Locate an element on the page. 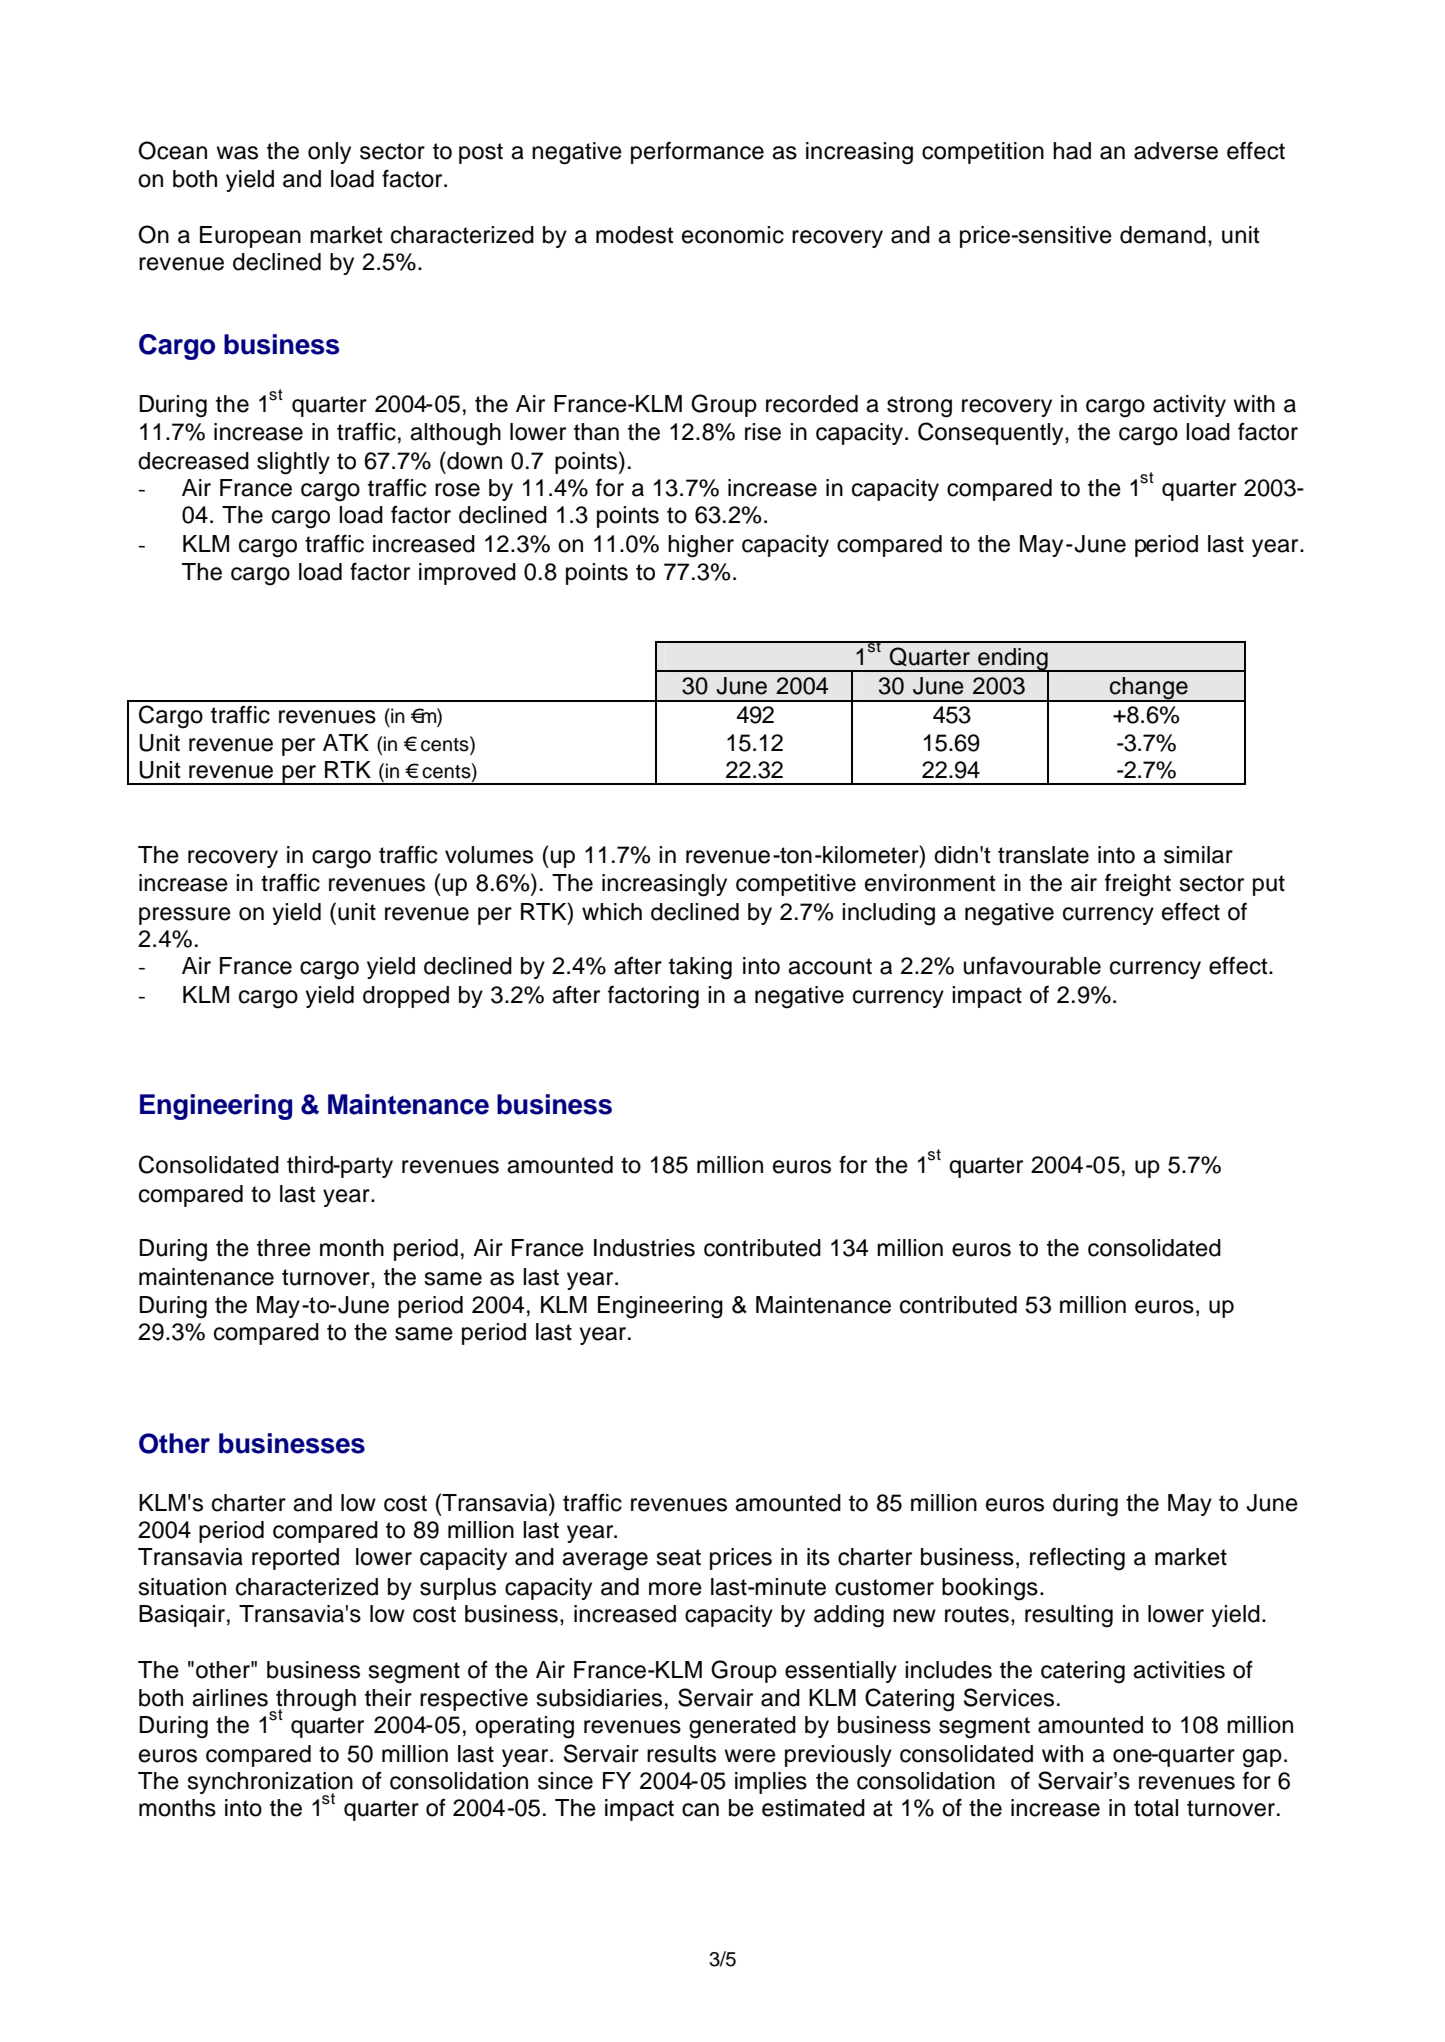  demand is located at coordinates (1163, 235).
